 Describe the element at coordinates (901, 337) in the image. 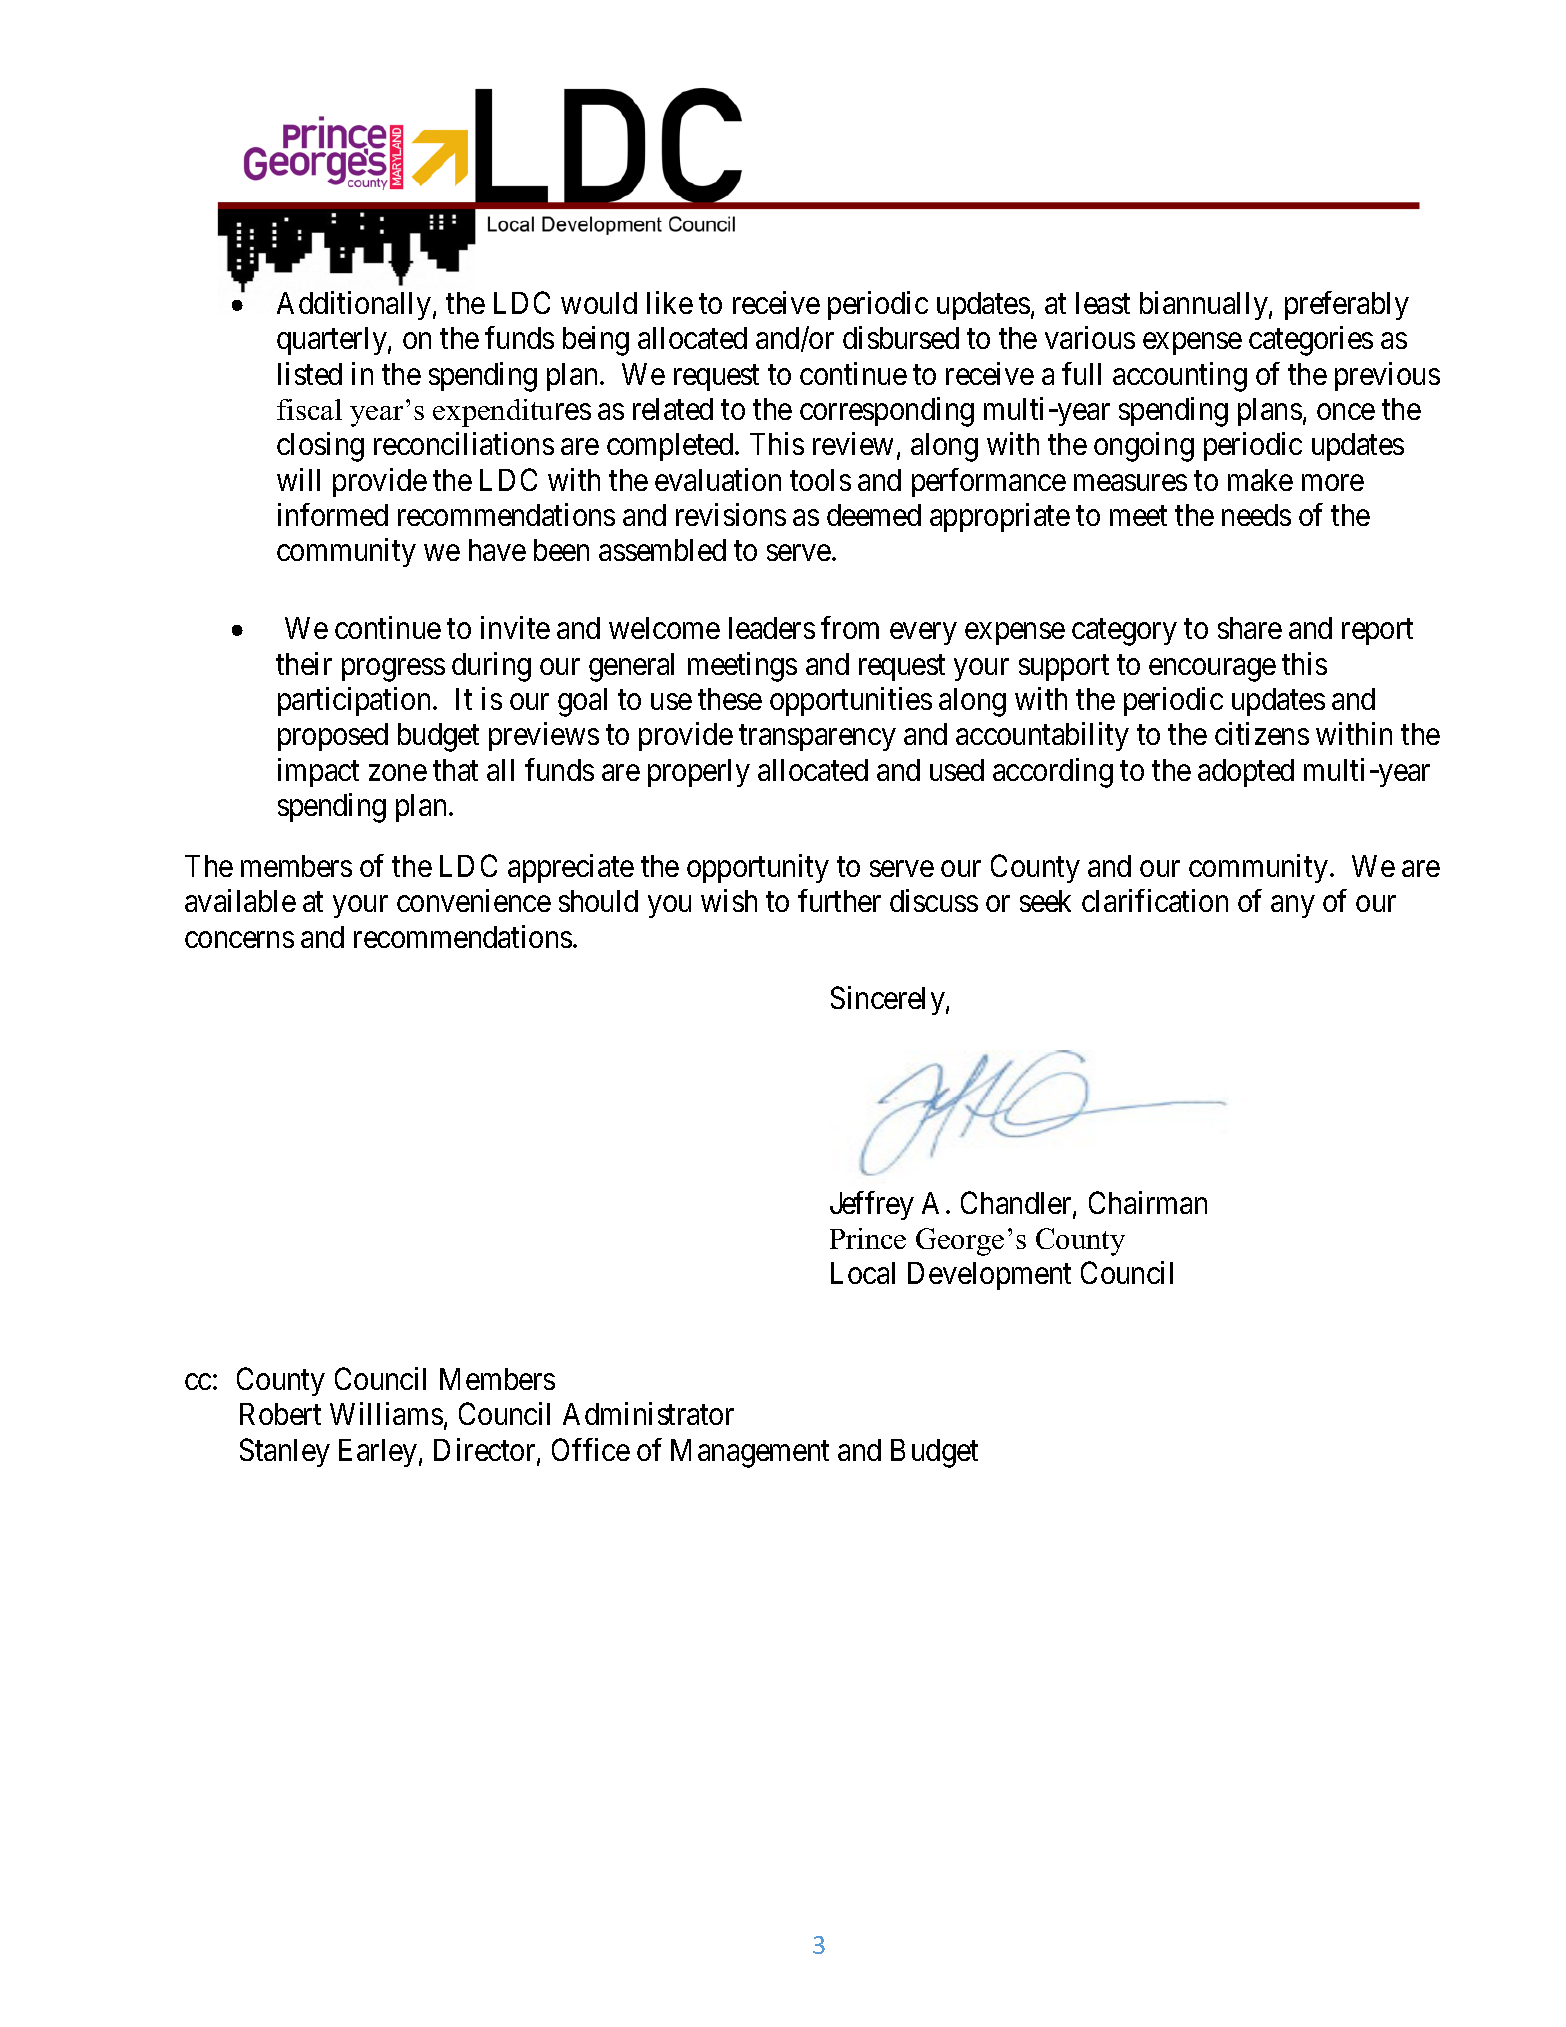

I see `disbursed` at that location.
